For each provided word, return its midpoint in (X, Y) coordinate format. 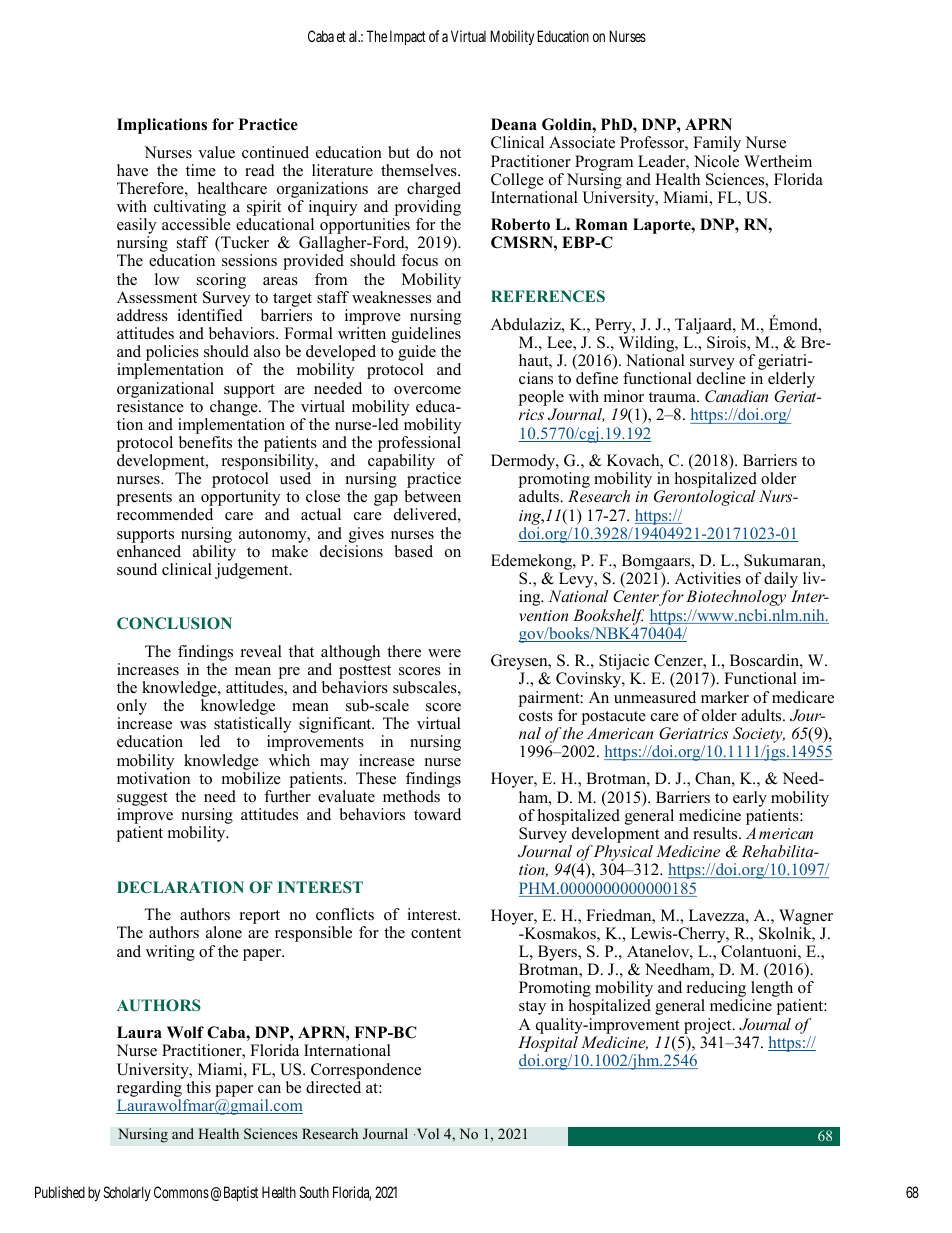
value (216, 152)
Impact (408, 37)
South (314, 1192)
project (709, 1026)
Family (717, 144)
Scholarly (127, 1193)
